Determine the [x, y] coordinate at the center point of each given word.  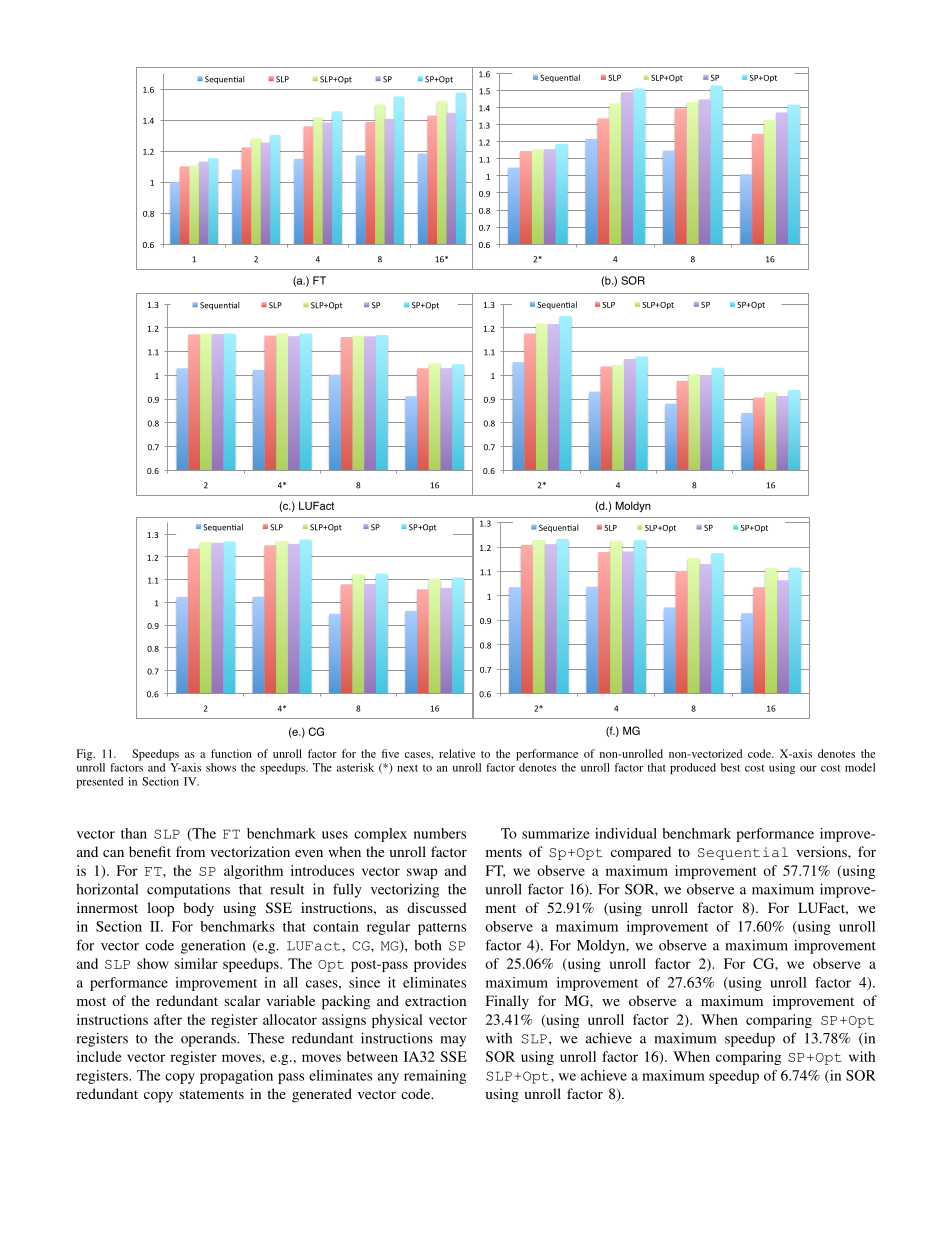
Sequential [743, 853]
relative [457, 753]
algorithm [253, 872]
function [231, 753]
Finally [507, 1002]
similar [196, 963]
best [730, 767]
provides [440, 965]
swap [422, 873]
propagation [236, 1077]
